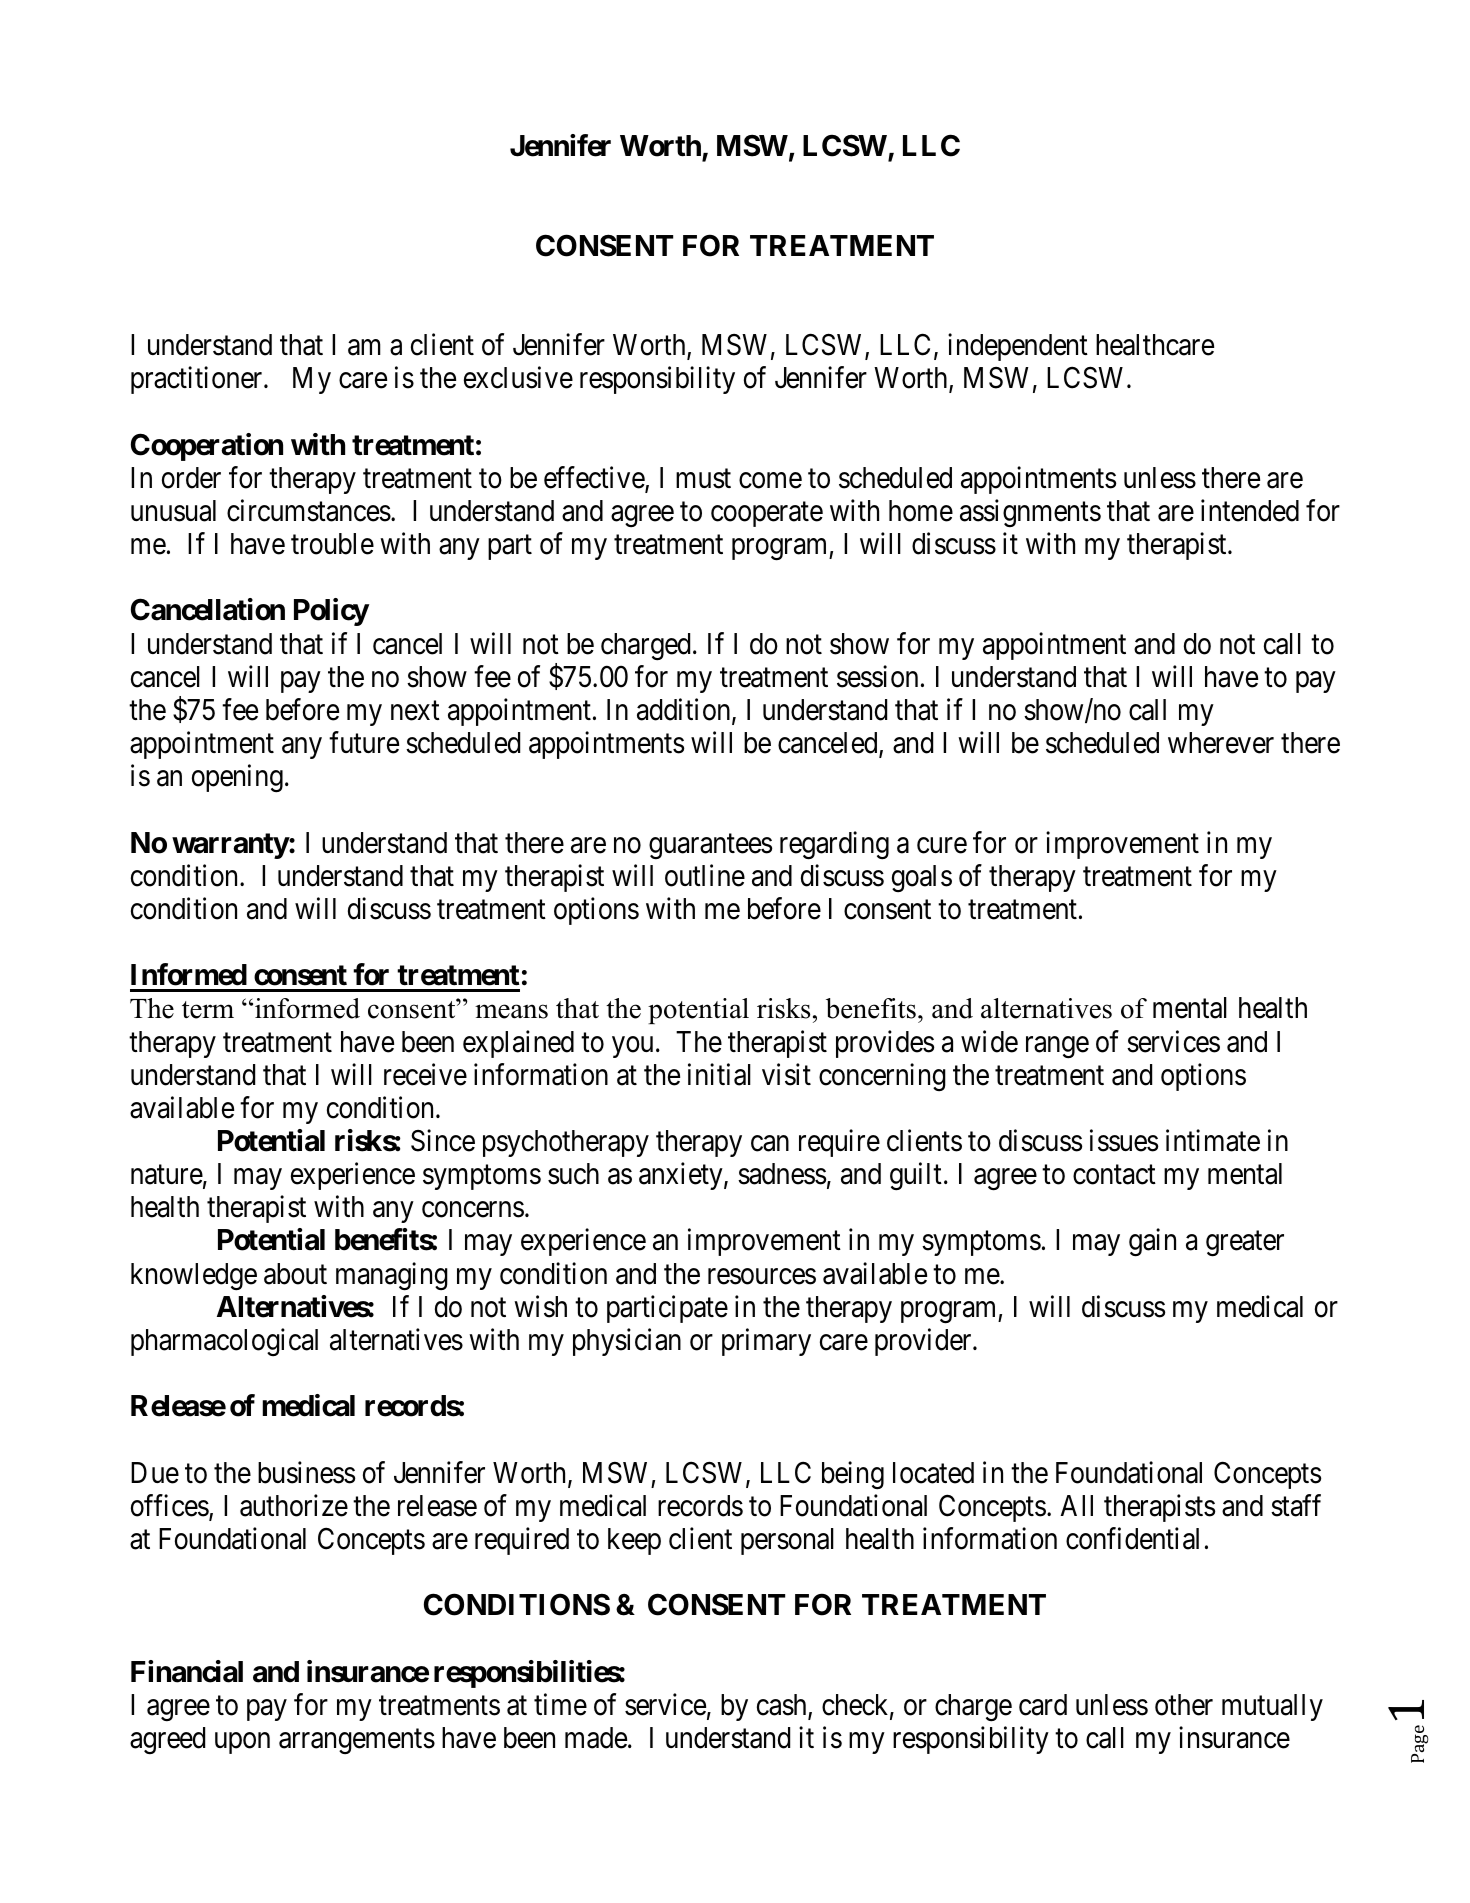 The image size is (1470, 1903). Describe the element at coordinates (1124, 1140) in the document. I see `issues` at that location.
